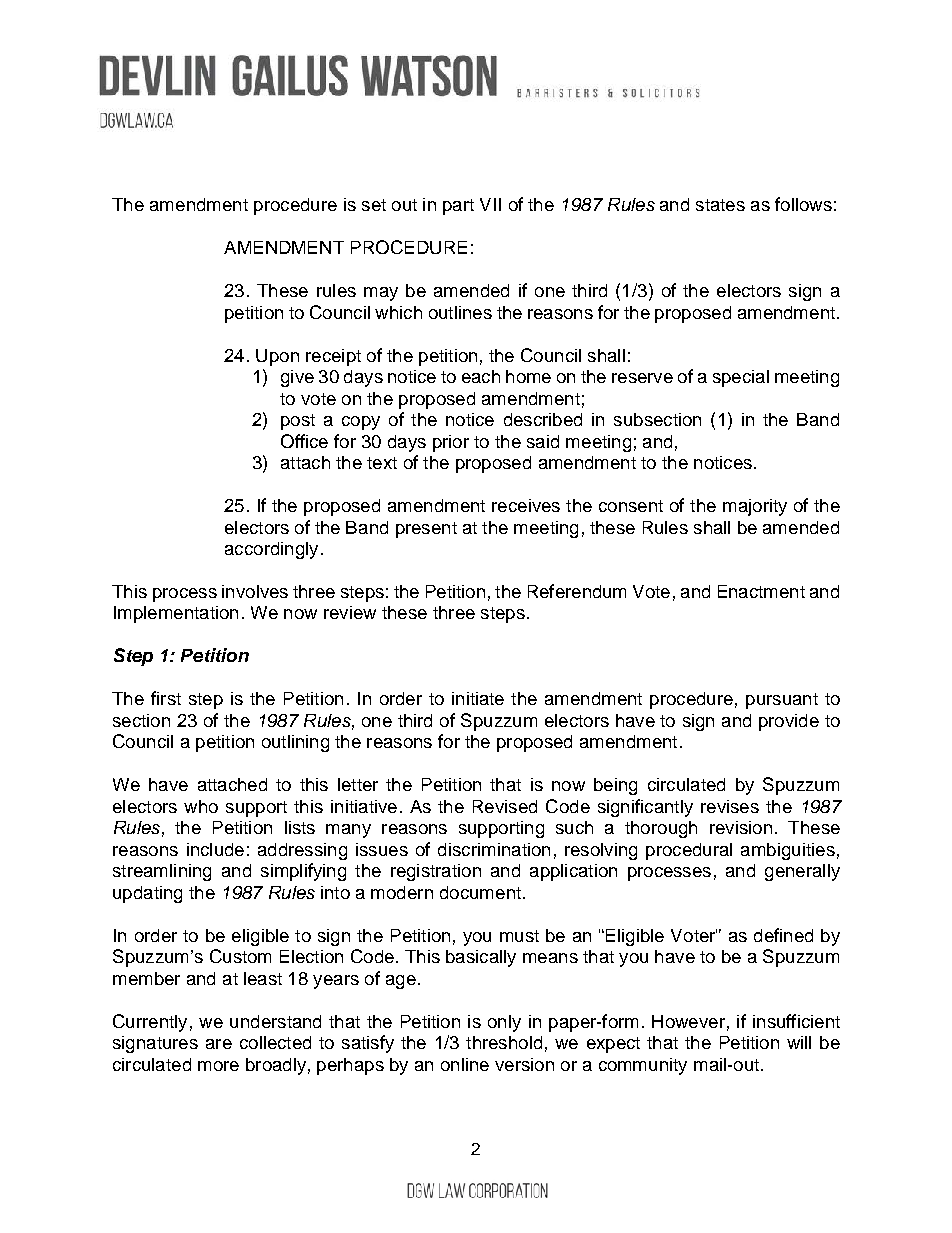 This page has height=1233, width=952. I want to click on document, so click(480, 892).
